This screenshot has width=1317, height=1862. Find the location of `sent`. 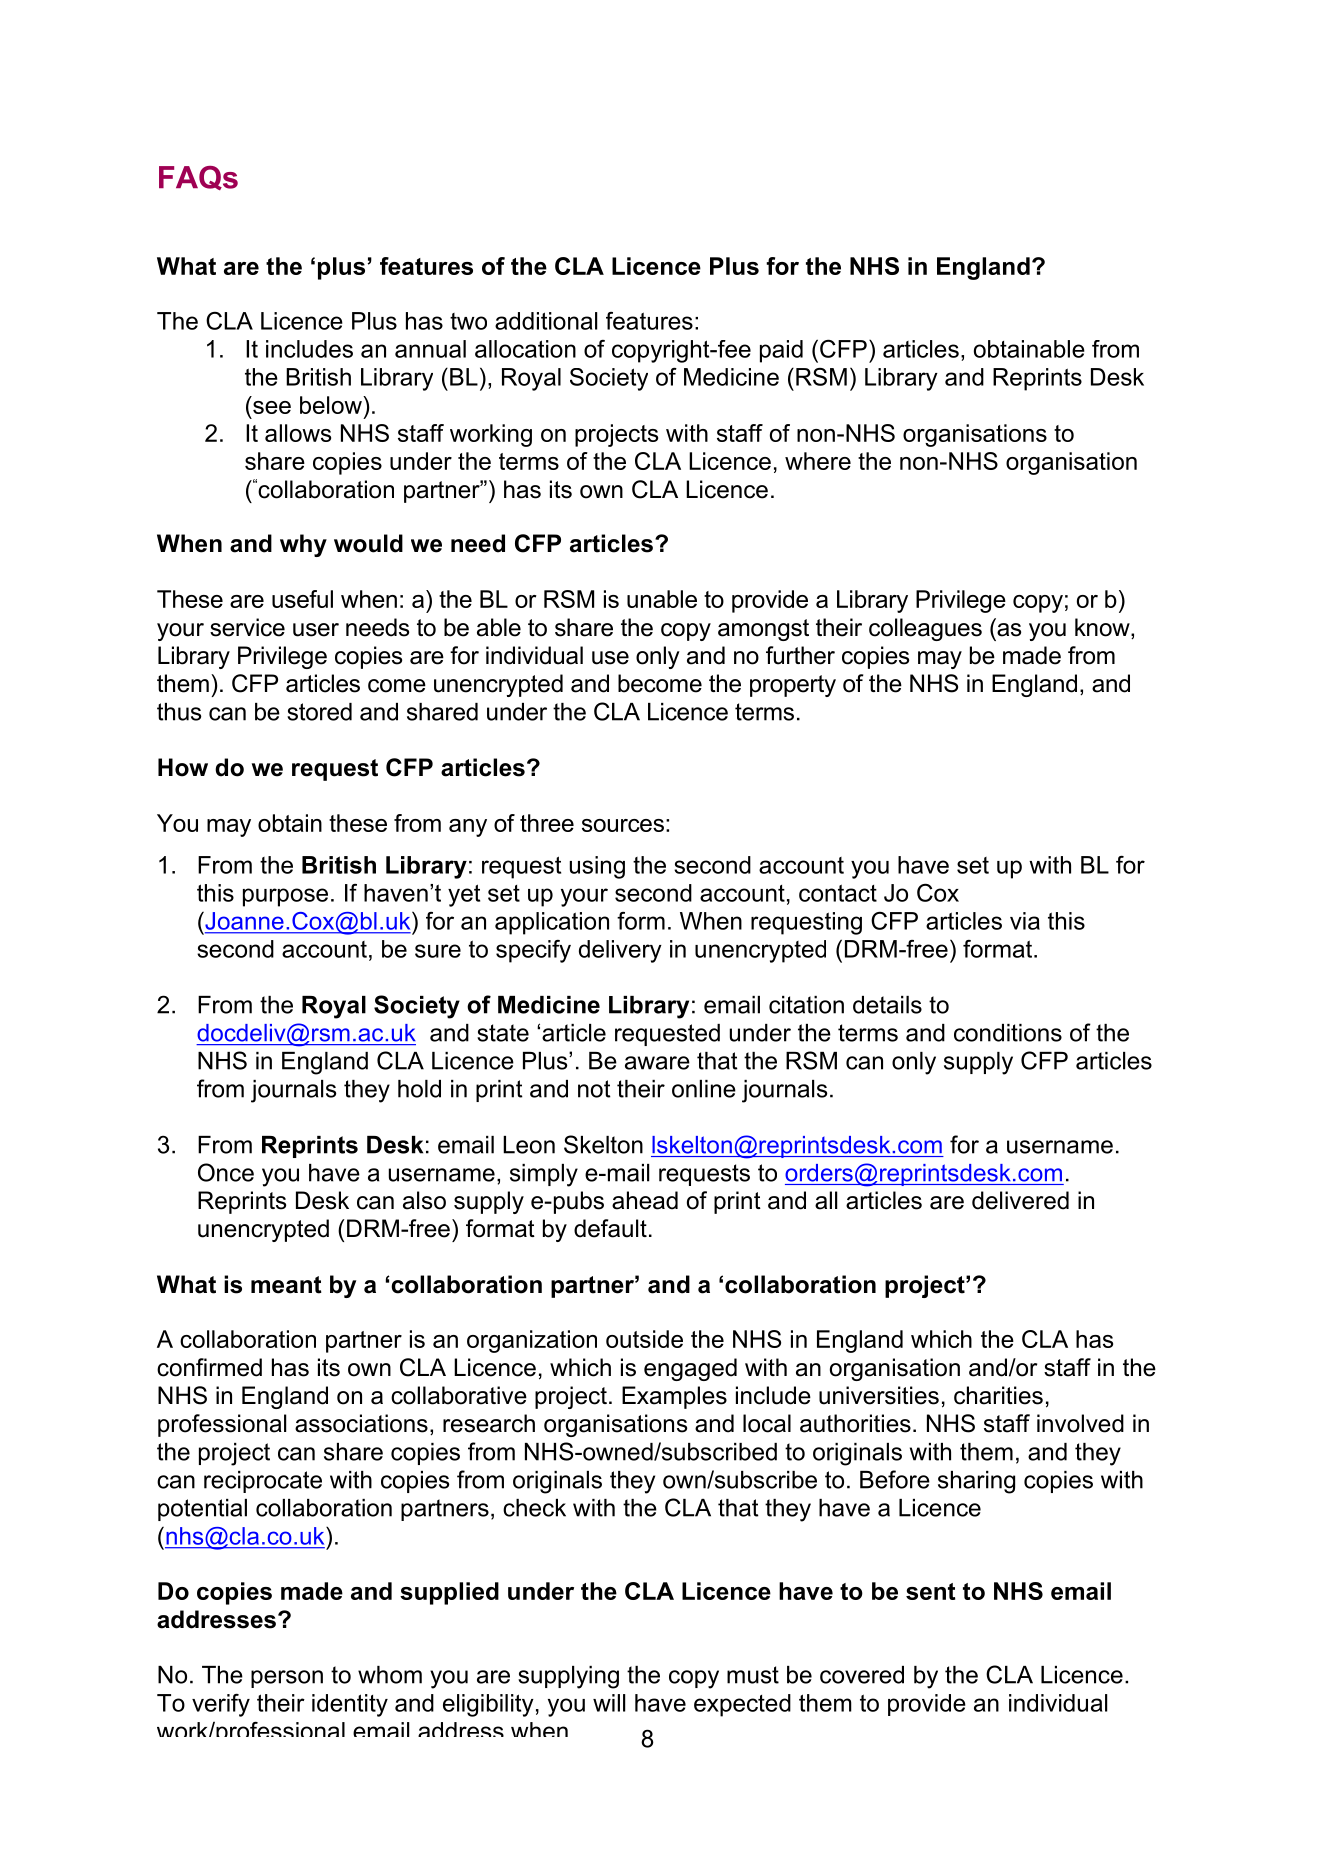

sent is located at coordinates (930, 1591).
